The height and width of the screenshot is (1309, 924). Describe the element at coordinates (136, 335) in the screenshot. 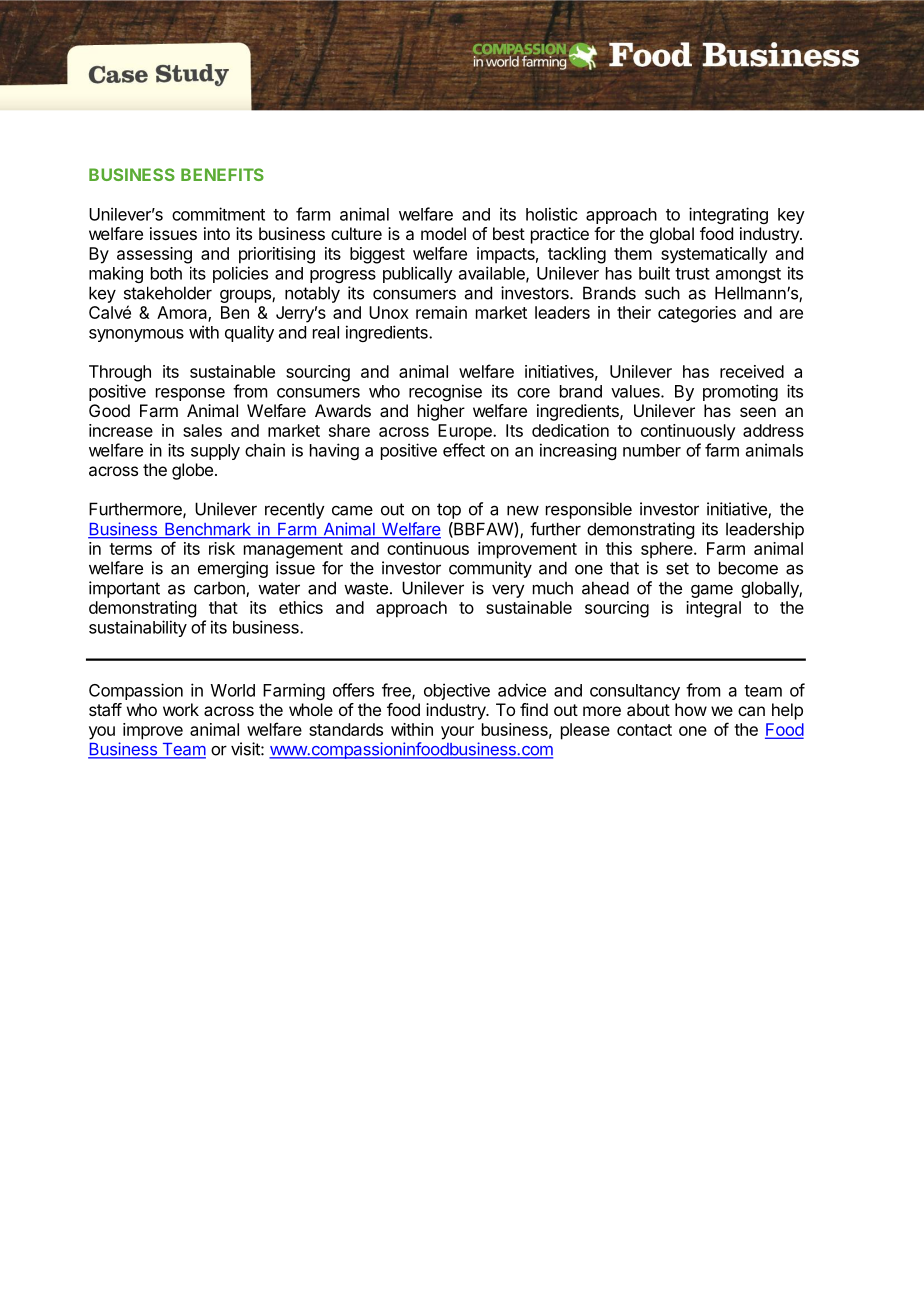

I see `synonymous` at that location.
